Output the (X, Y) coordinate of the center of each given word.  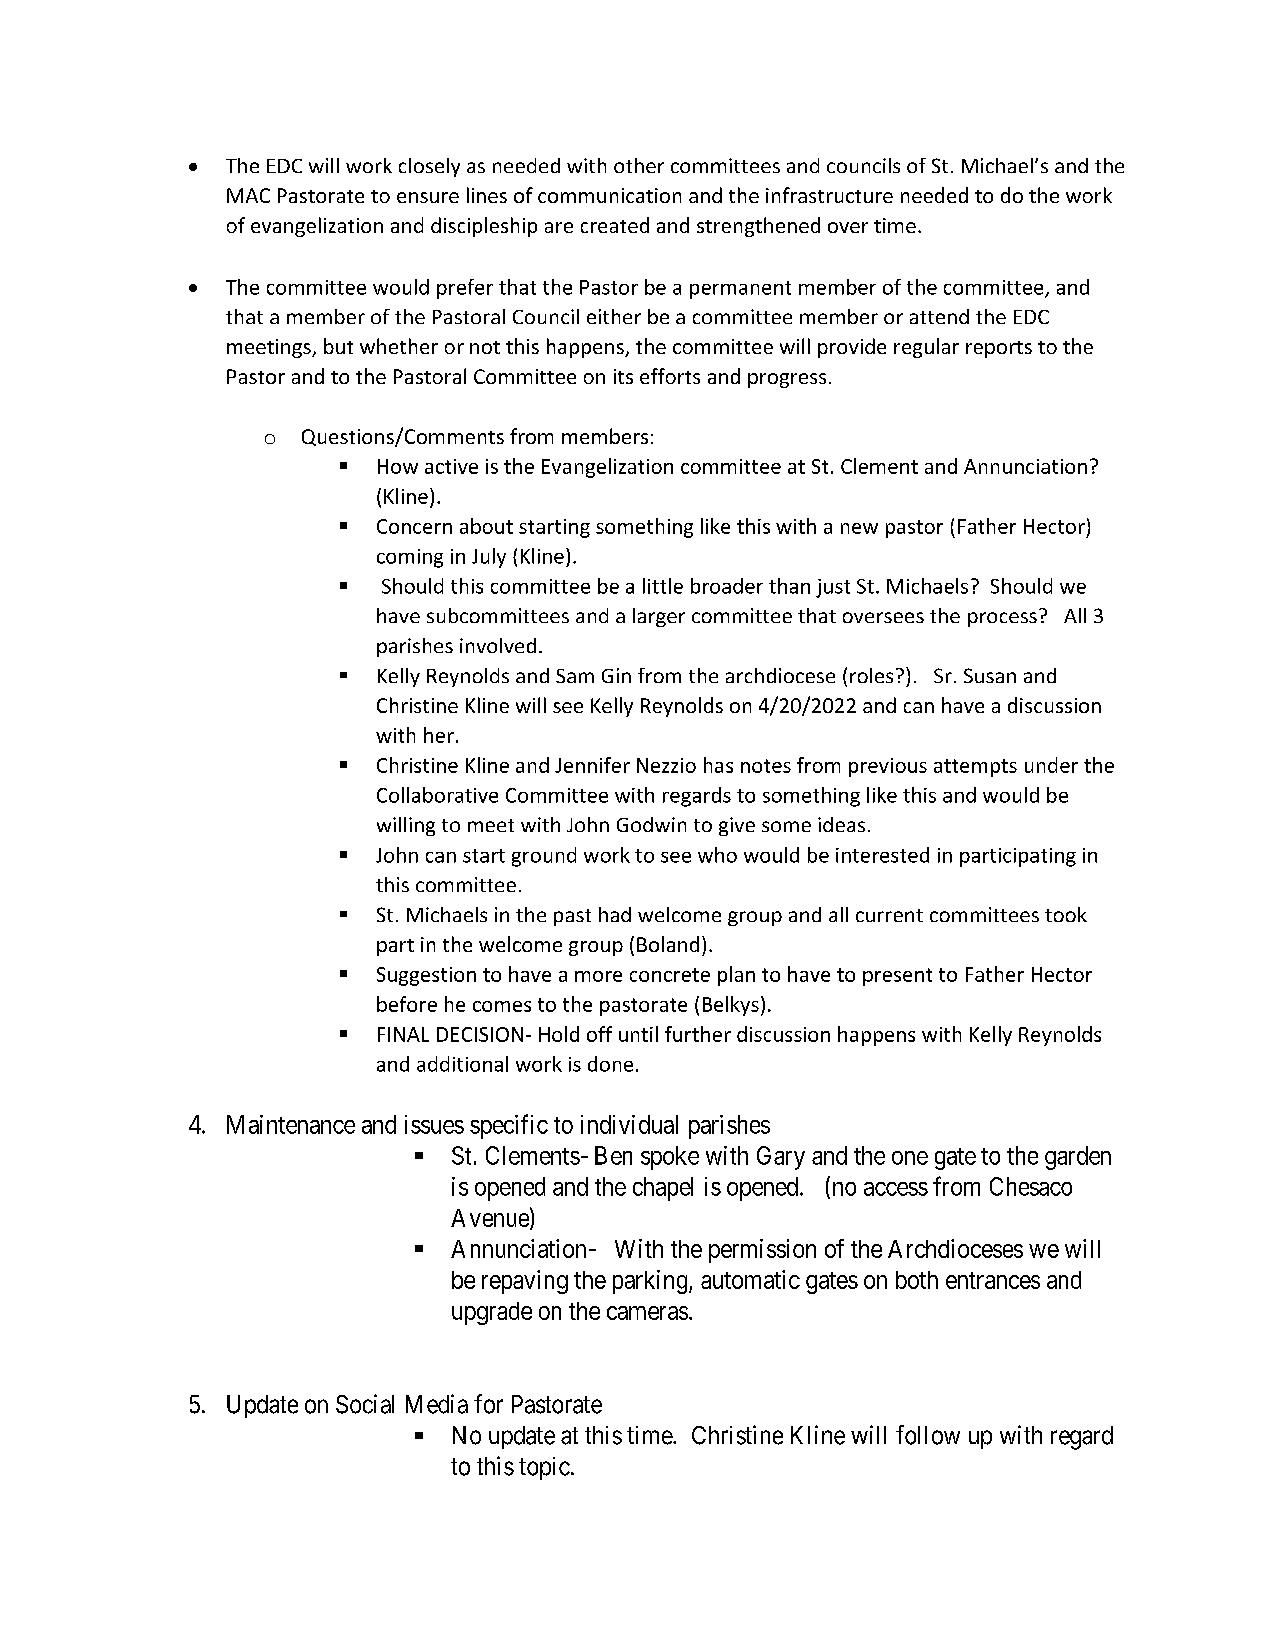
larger (659, 617)
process (1002, 619)
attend (939, 316)
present (897, 977)
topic (544, 1468)
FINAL (403, 1034)
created (615, 225)
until (638, 1034)
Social (365, 1404)
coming (410, 558)
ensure (428, 197)
